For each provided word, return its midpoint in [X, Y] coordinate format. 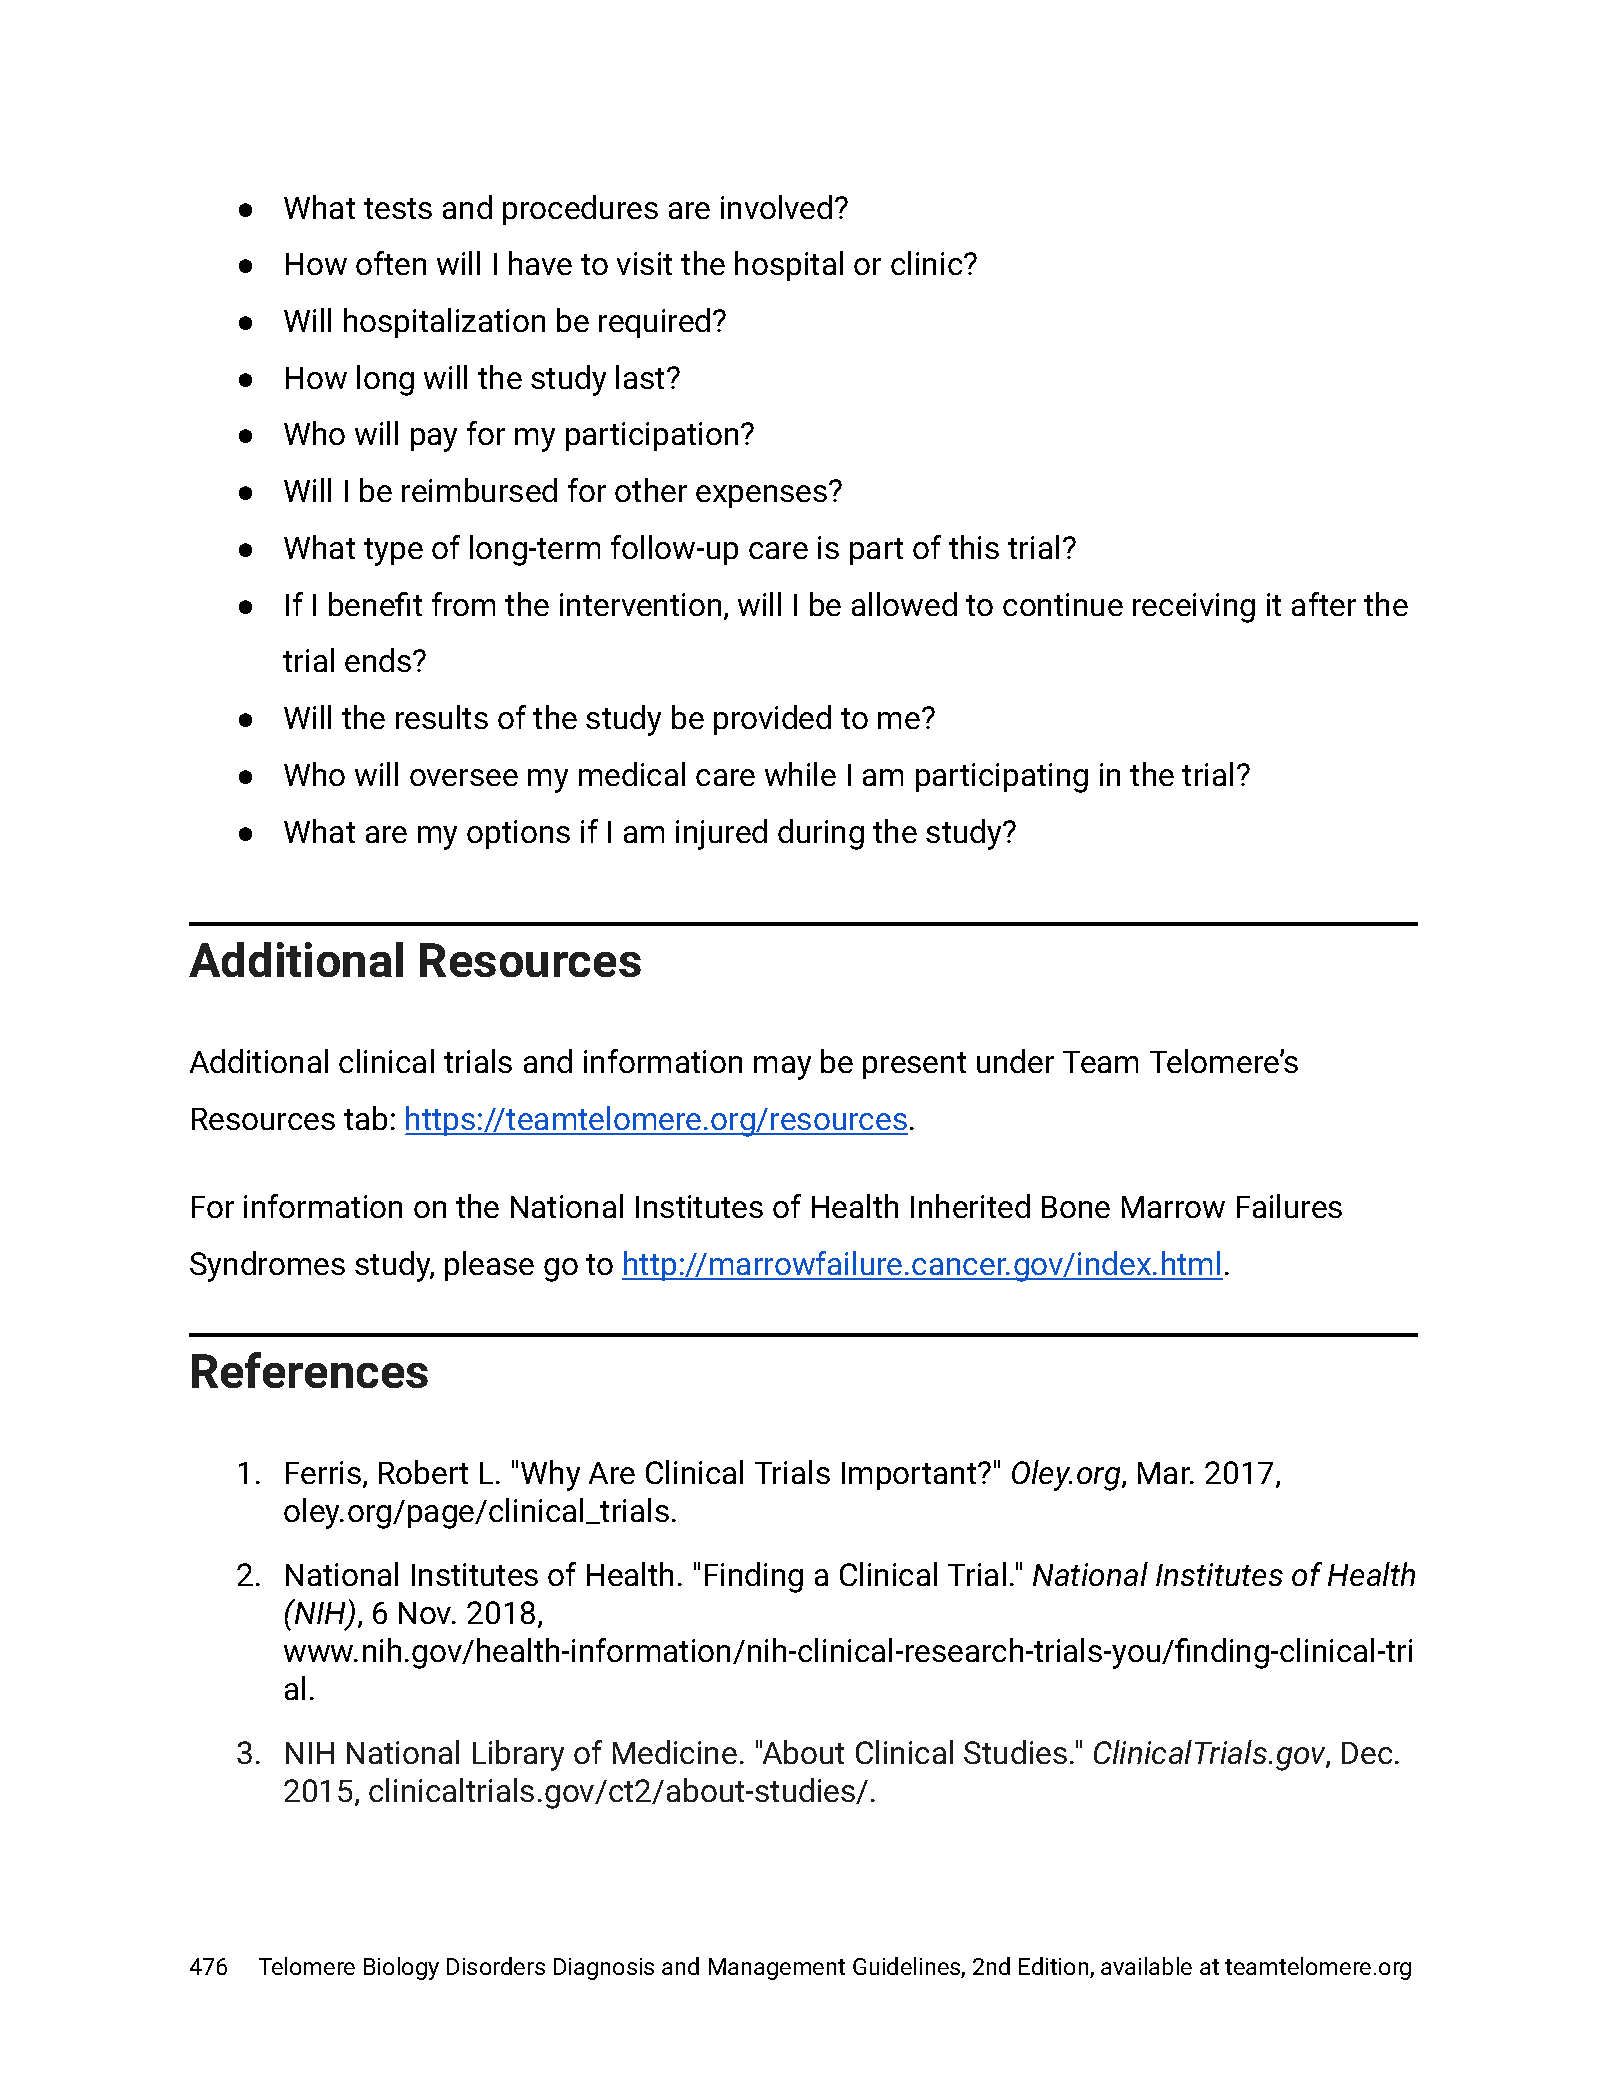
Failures [1289, 1206]
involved [776, 207]
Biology [401, 1968]
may [782, 1068]
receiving [1194, 608]
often [391, 263]
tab [365, 1118]
